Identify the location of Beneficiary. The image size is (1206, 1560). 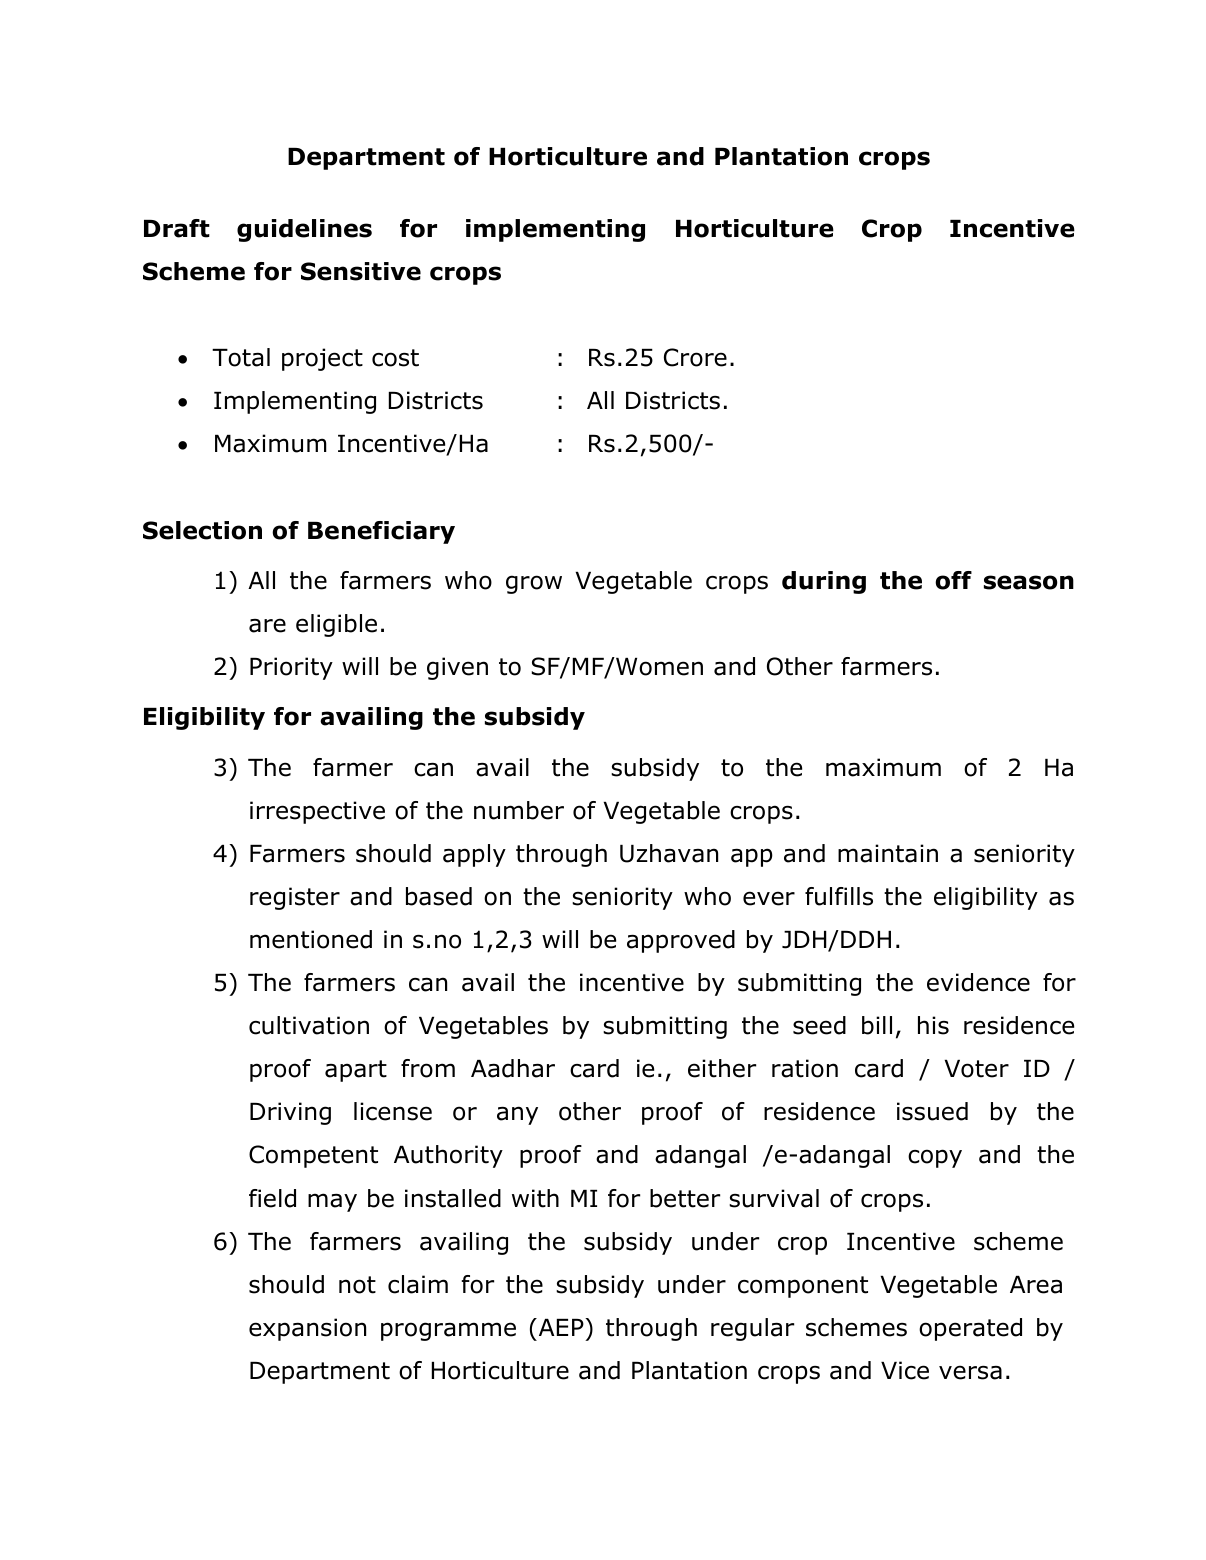
(381, 532).
